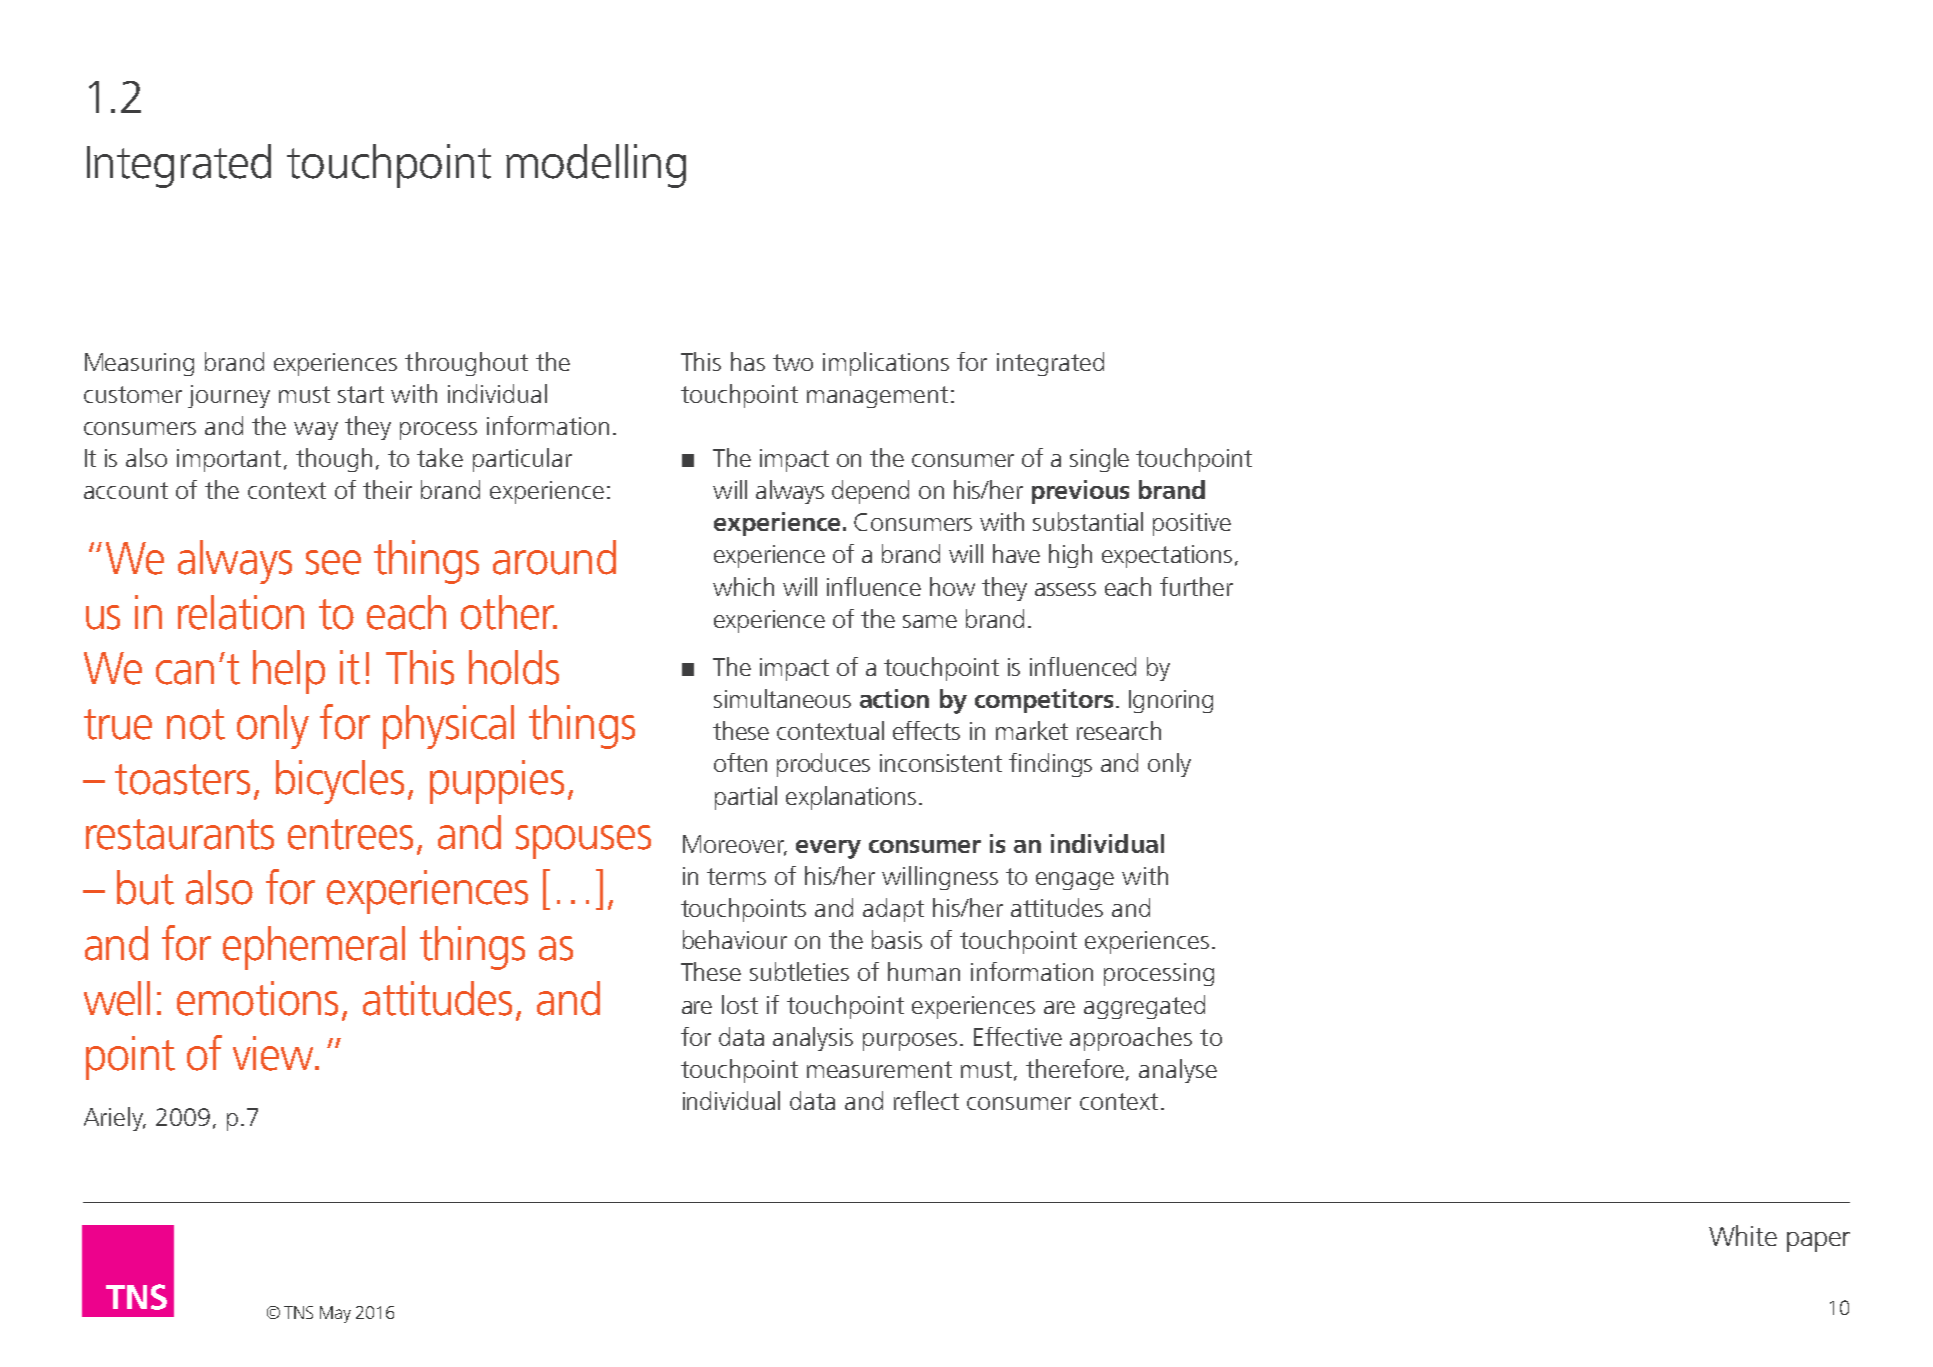 This screenshot has height=1367, width=1933. Describe the element at coordinates (886, 364) in the screenshot. I see `implications` at that location.
